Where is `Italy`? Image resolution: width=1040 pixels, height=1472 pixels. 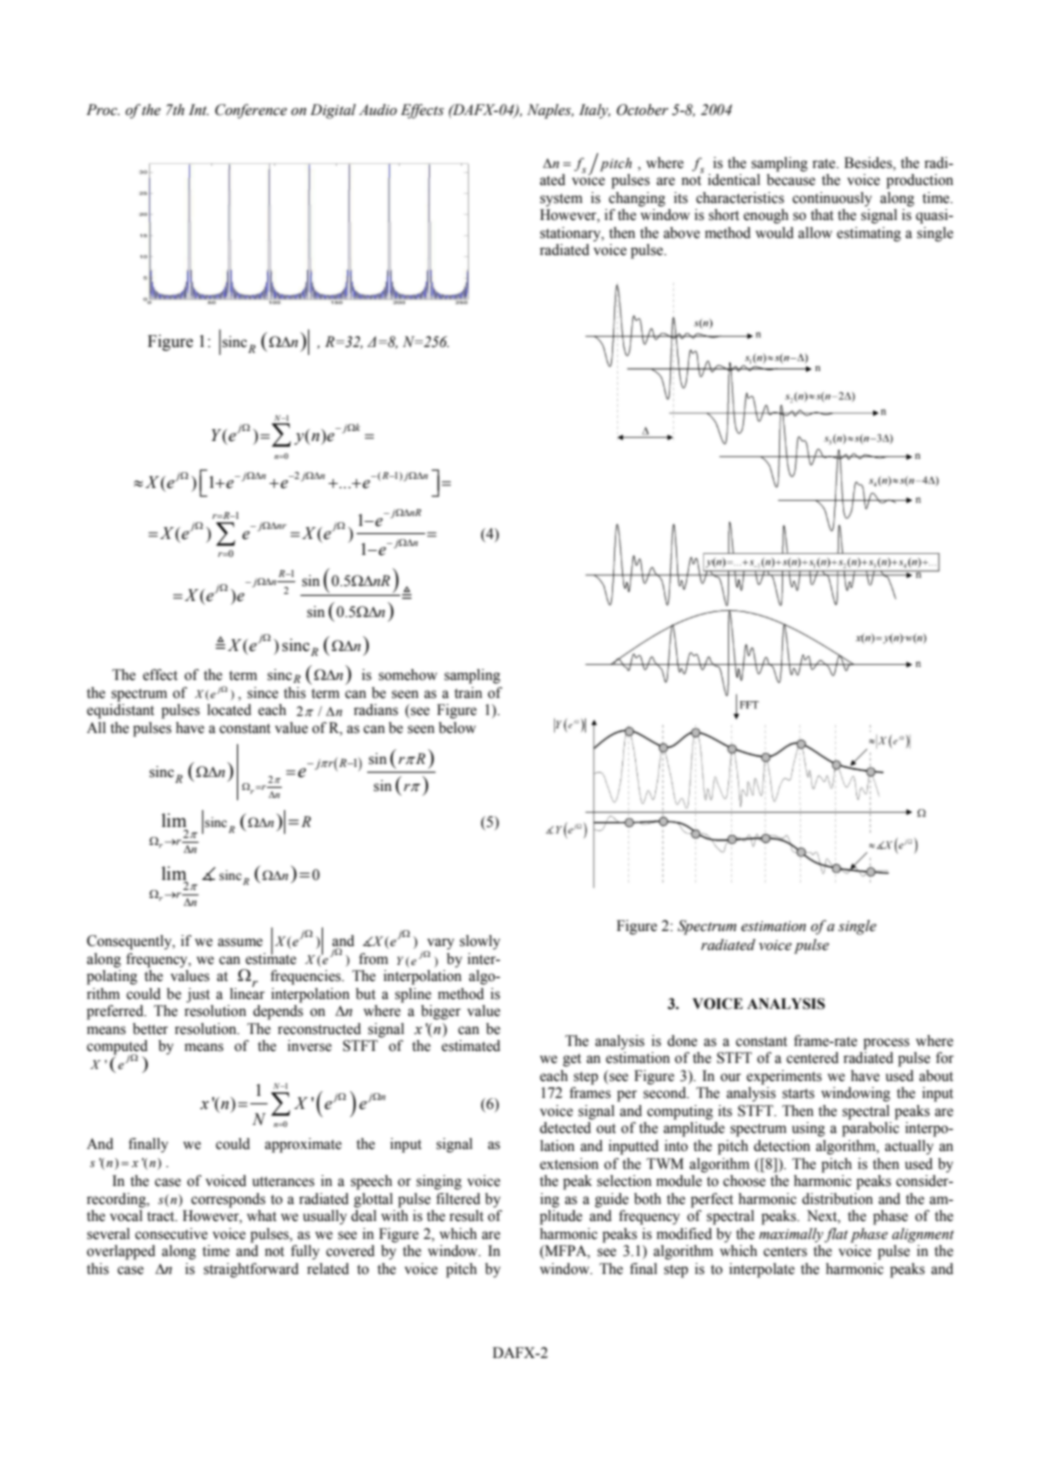 Italy is located at coordinates (594, 111).
